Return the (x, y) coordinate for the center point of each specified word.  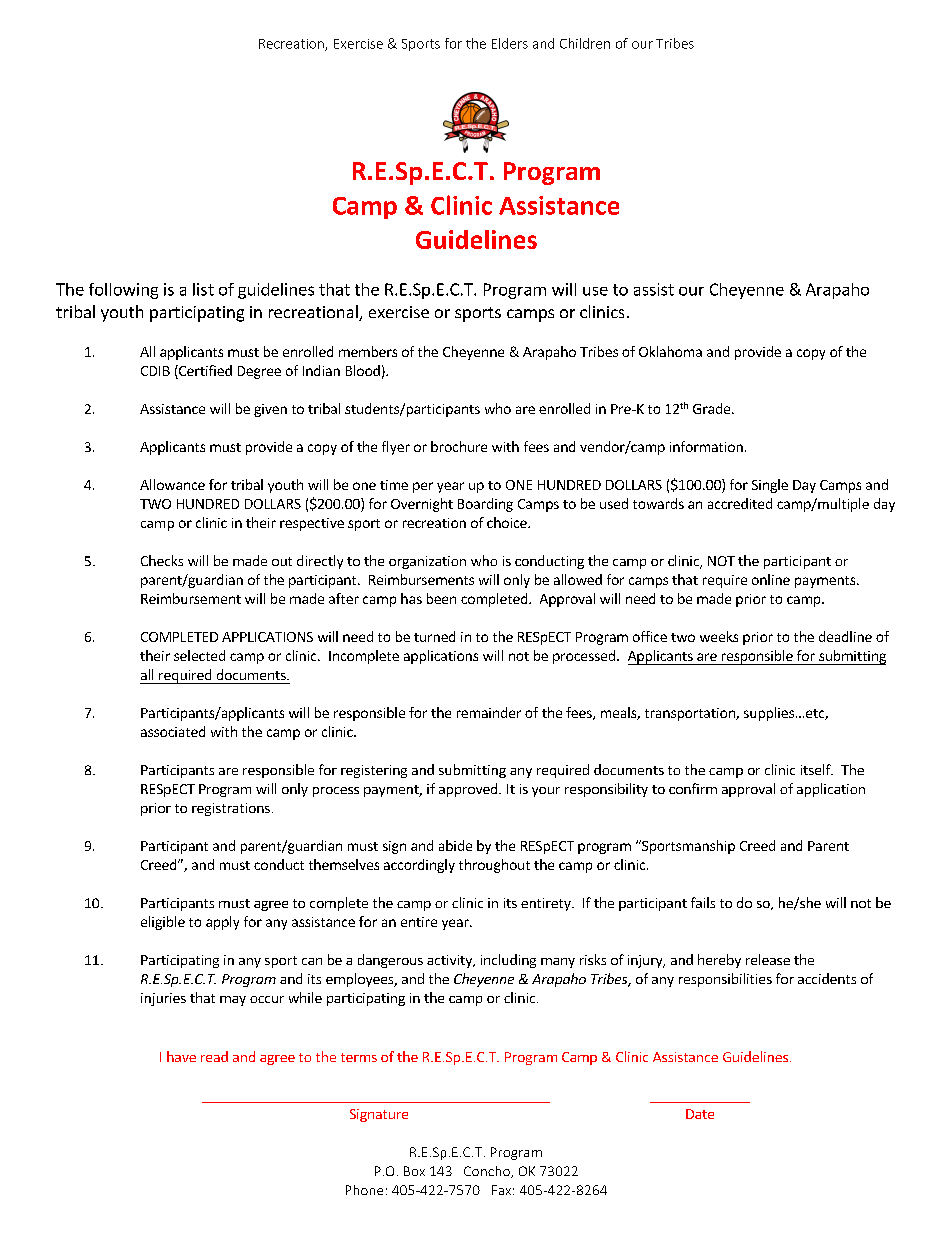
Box (414, 1171)
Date (700, 1114)
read (214, 1056)
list (203, 289)
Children (585, 43)
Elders (510, 43)
